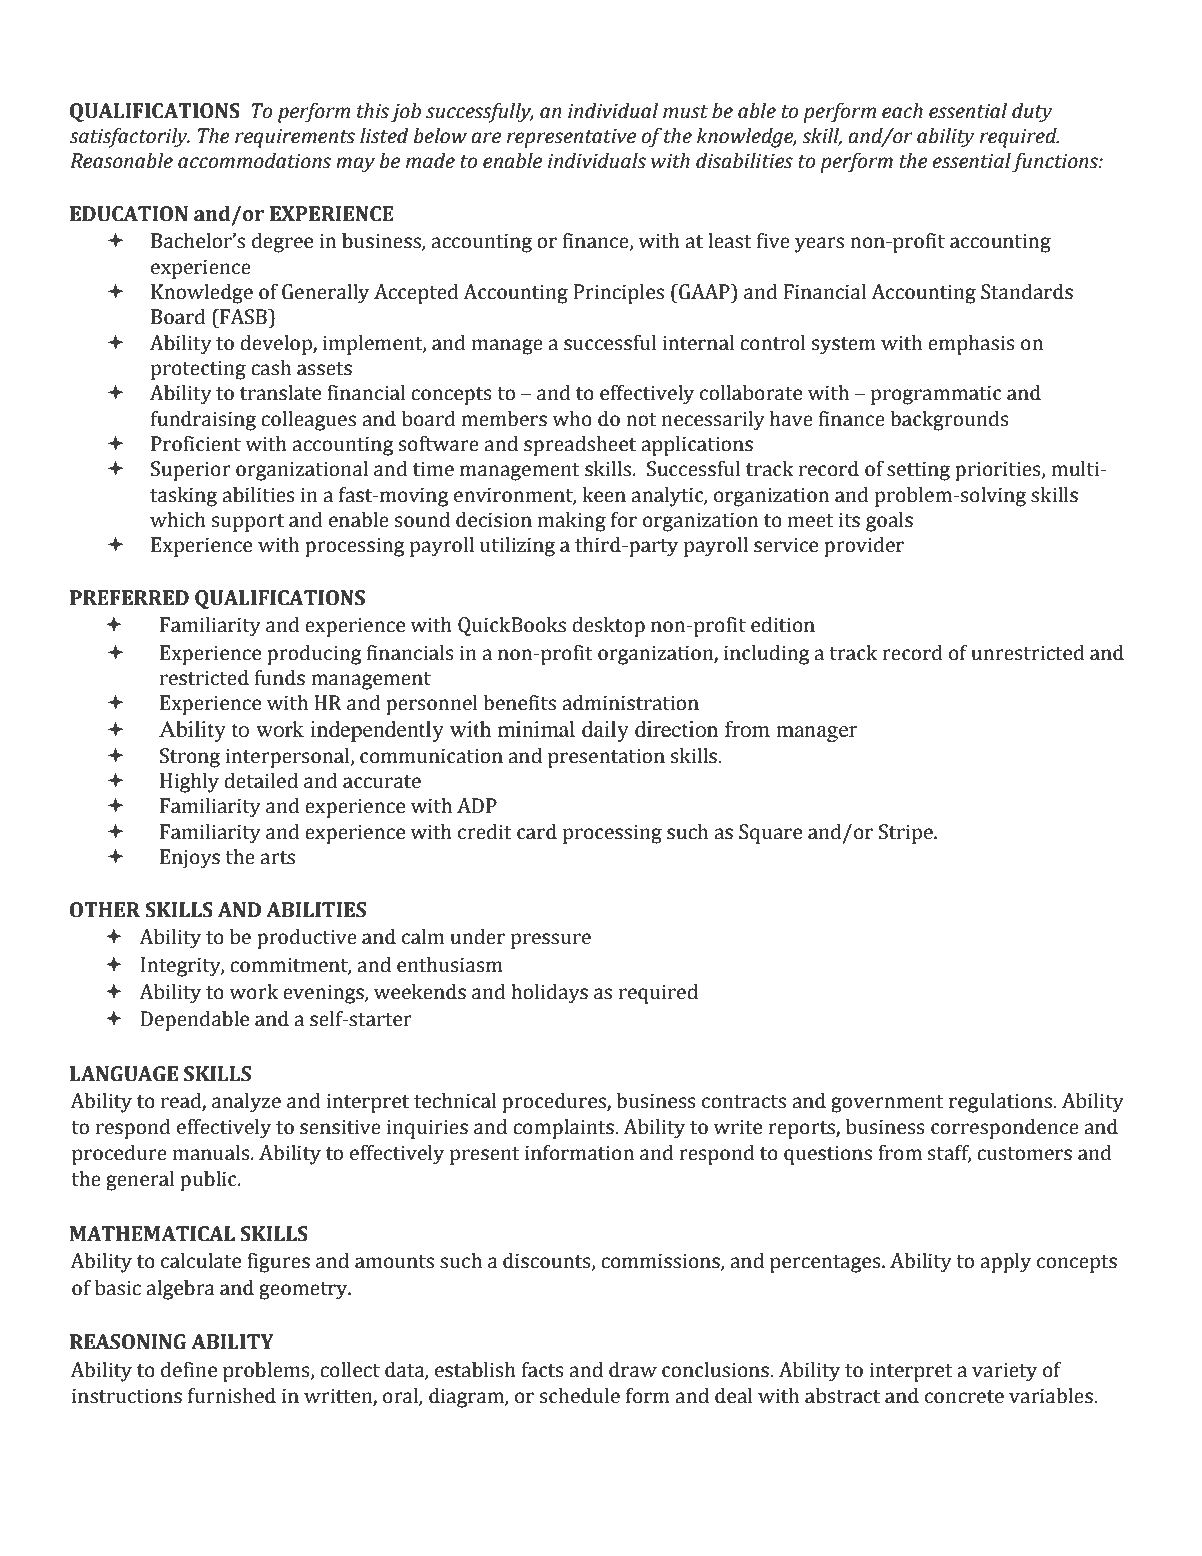  Describe the element at coordinates (246, 1102) in the screenshot. I see `analyze` at that location.
